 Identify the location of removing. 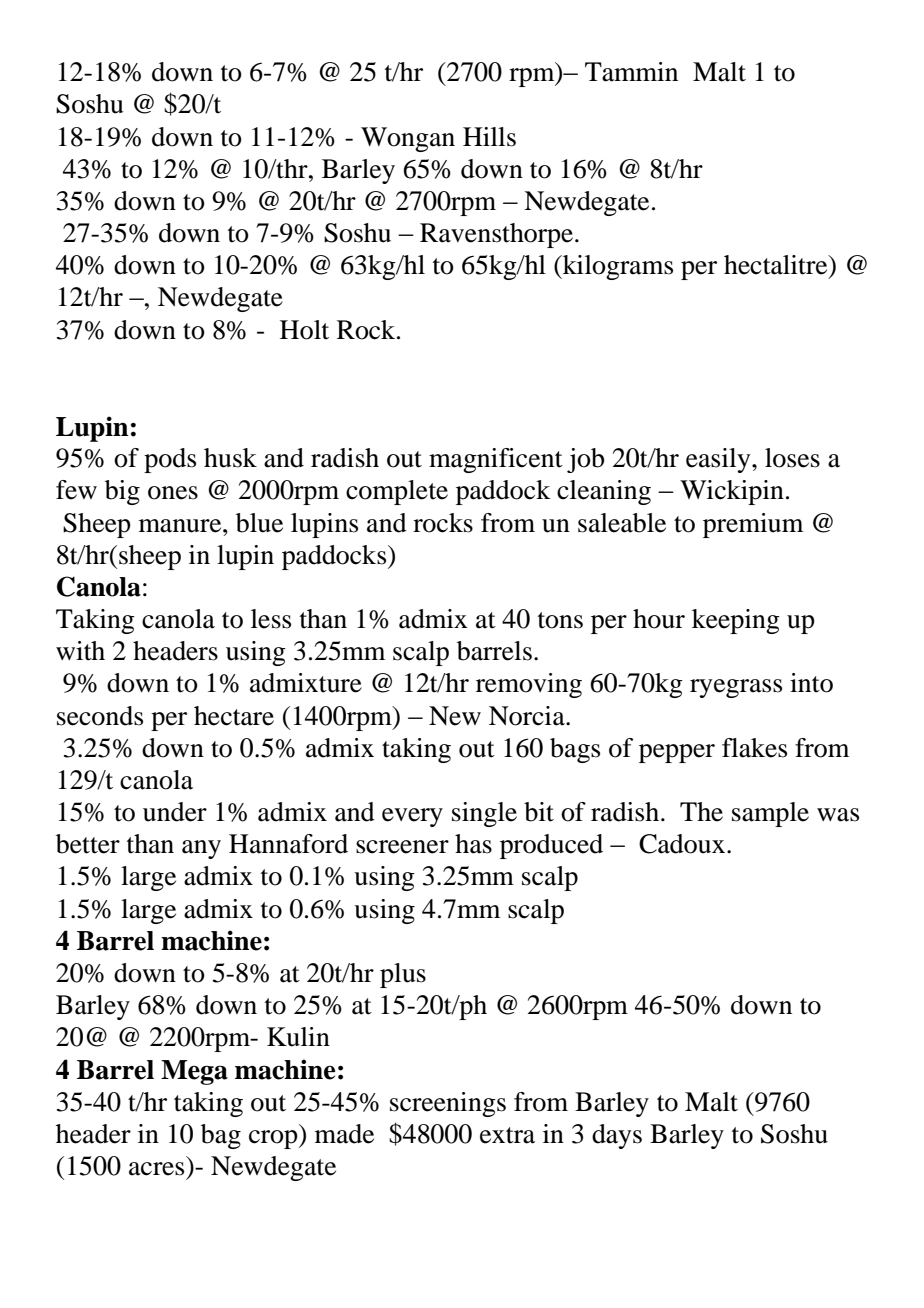
(529, 685).
